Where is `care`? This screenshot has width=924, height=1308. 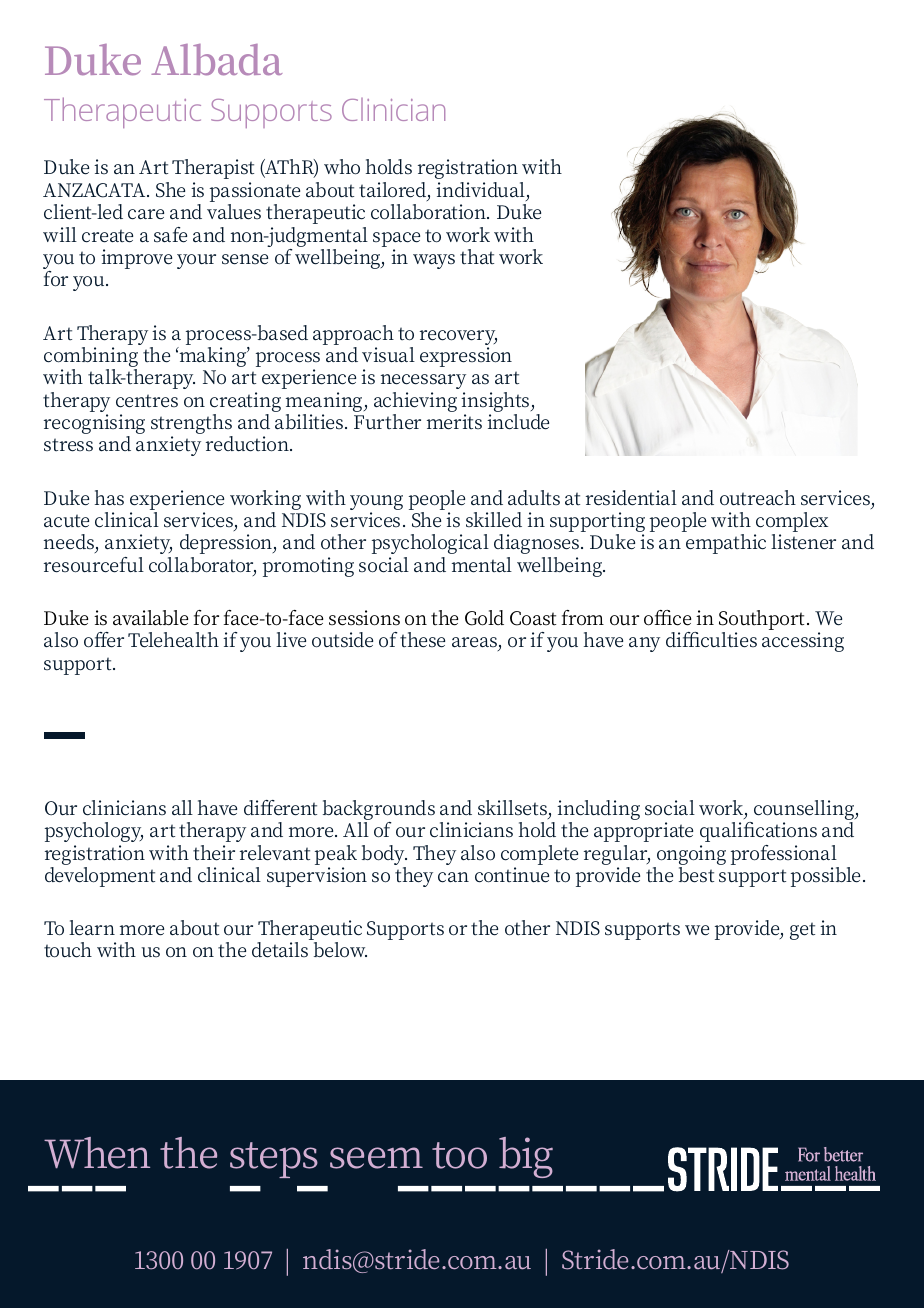
care is located at coordinates (146, 214).
